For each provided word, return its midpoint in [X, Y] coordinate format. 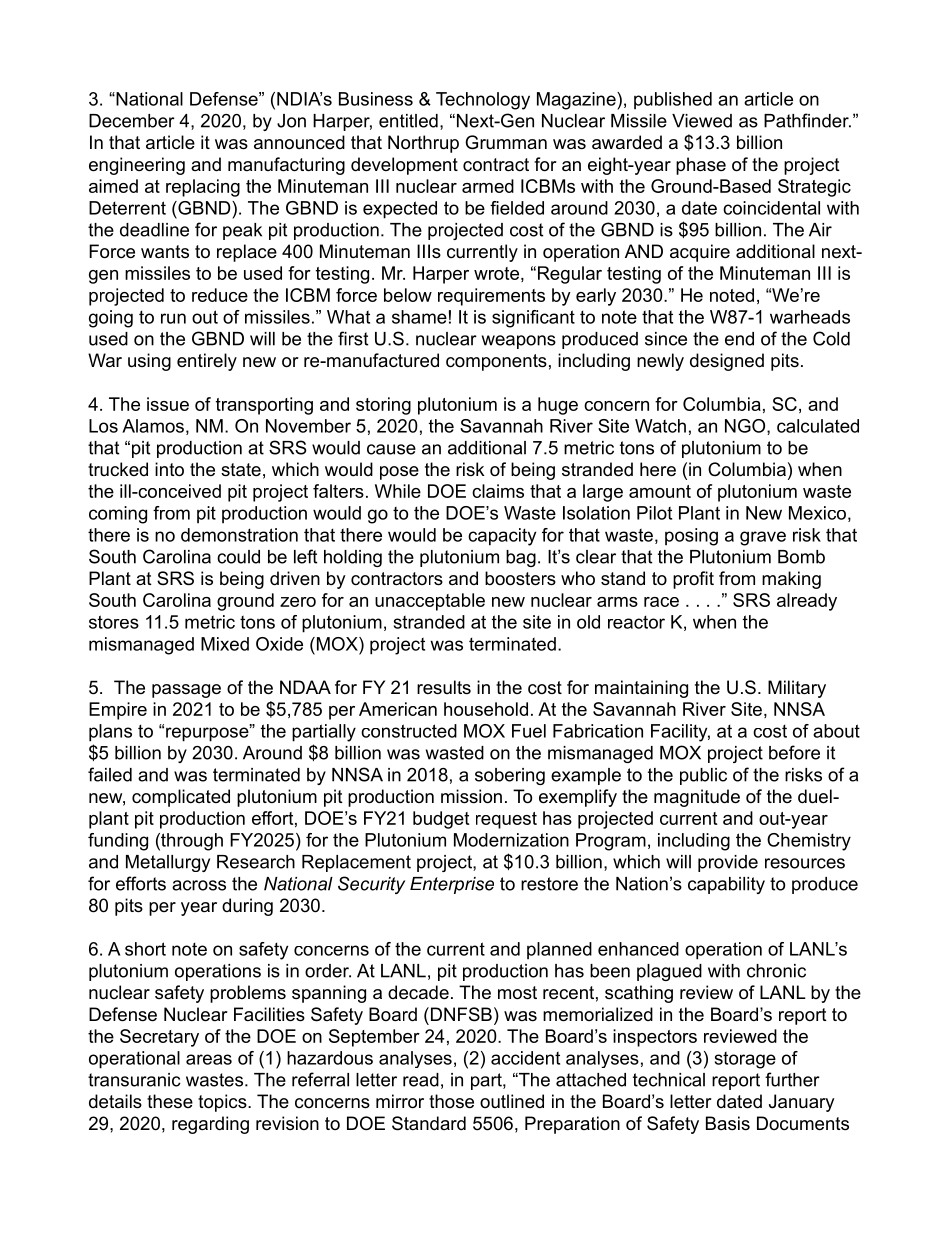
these [170, 1101]
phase [701, 166]
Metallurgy [168, 863]
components [496, 362]
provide [728, 863]
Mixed [225, 644]
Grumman [506, 142]
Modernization [511, 840]
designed [727, 362]
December [132, 121]
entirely [207, 362]
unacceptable [430, 602]
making [791, 580]
